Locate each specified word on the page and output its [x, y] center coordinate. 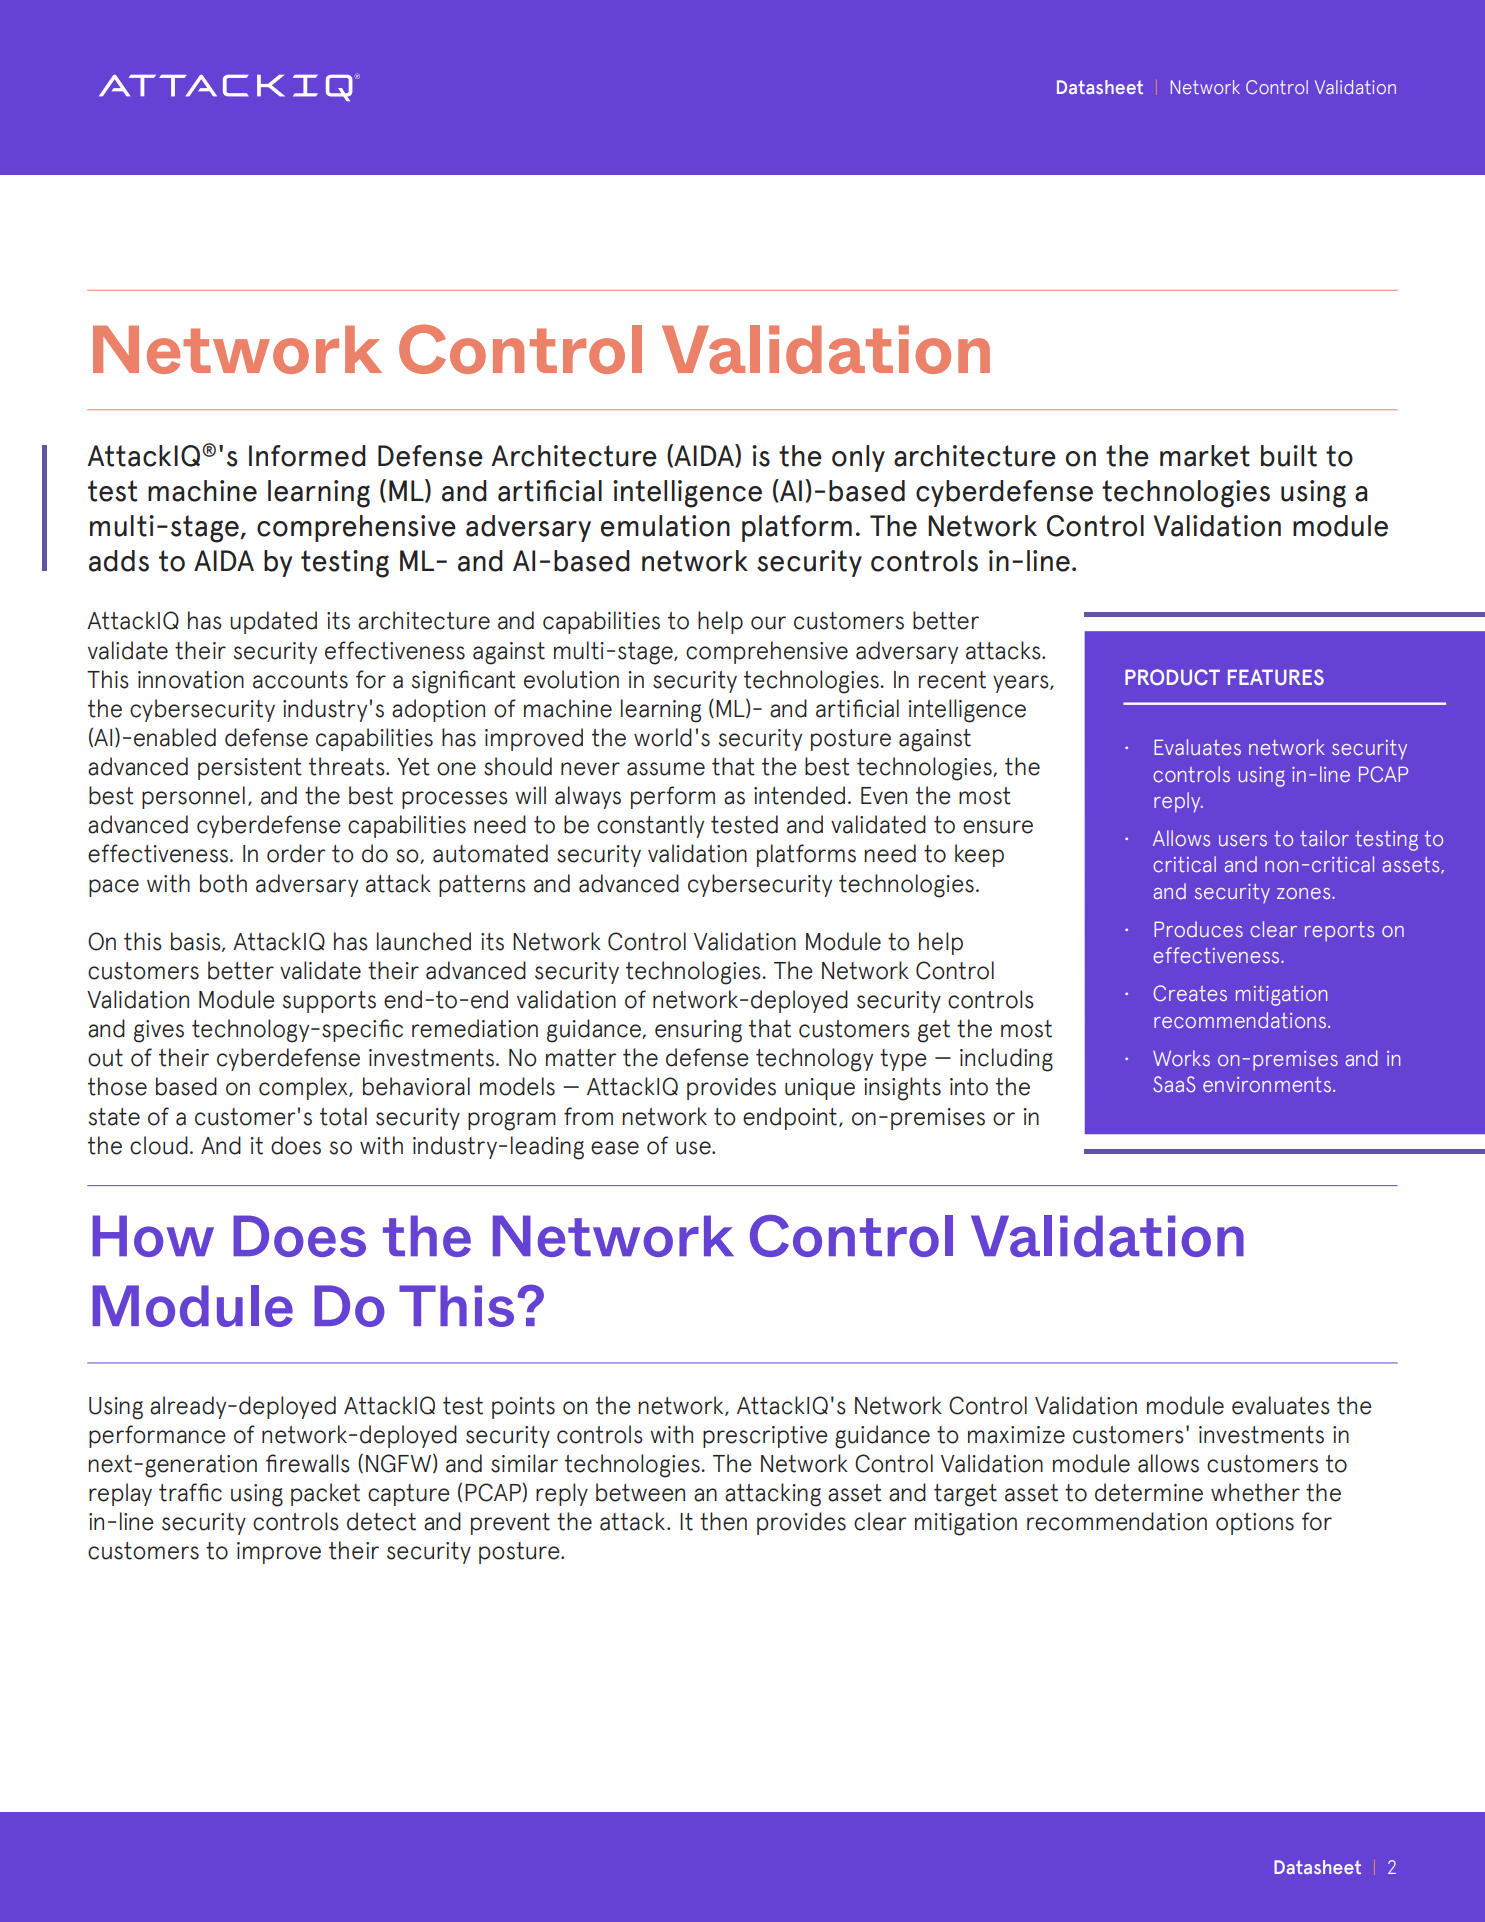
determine [1149, 1492]
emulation [665, 526]
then [723, 1521]
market [1205, 456]
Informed [307, 456]
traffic [190, 1492]
